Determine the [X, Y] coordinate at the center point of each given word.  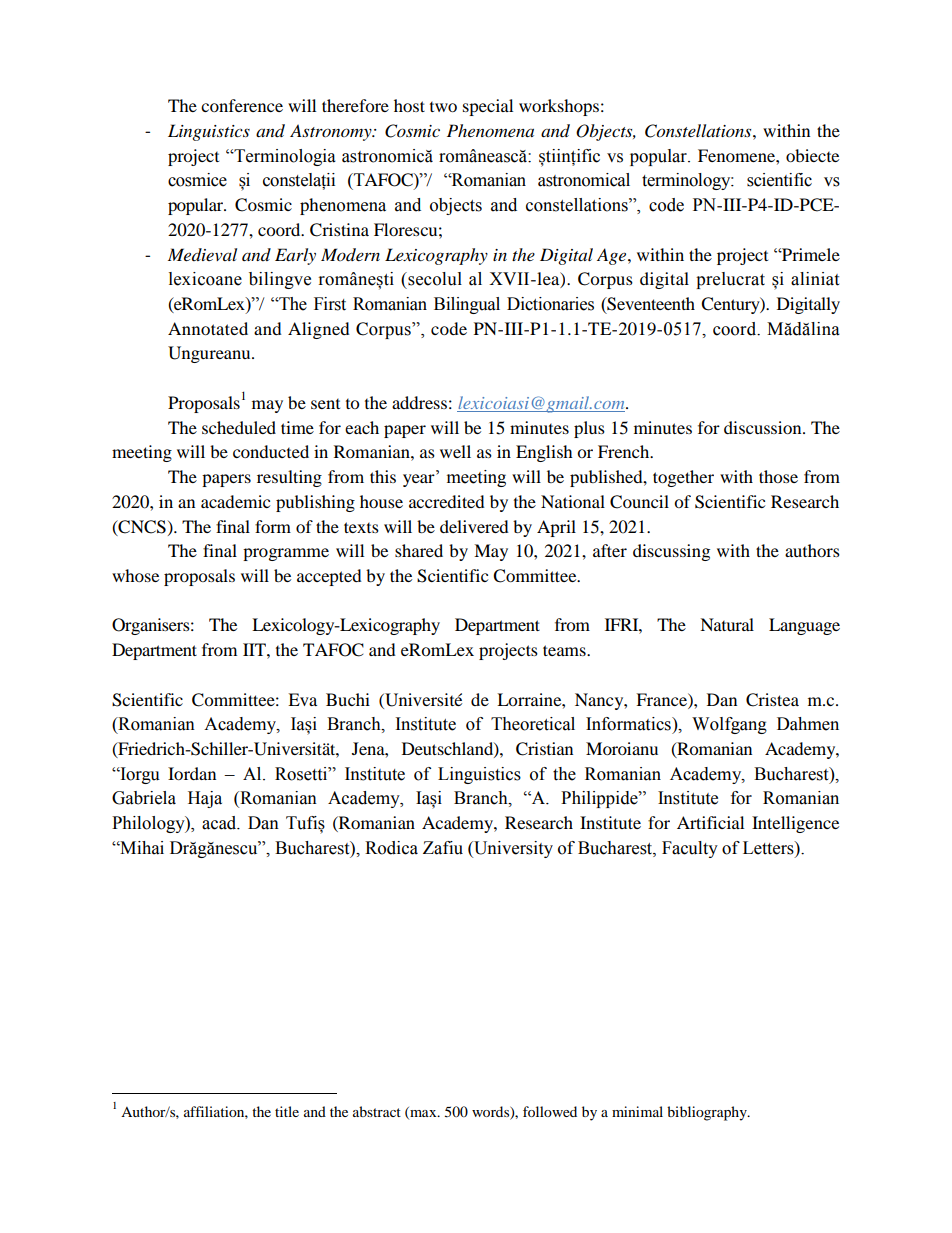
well [455, 451]
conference [242, 105]
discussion [764, 427]
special [488, 107]
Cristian [544, 749]
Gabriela [144, 798]
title [287, 1111]
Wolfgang [729, 725]
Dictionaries [550, 304]
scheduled [239, 427]
